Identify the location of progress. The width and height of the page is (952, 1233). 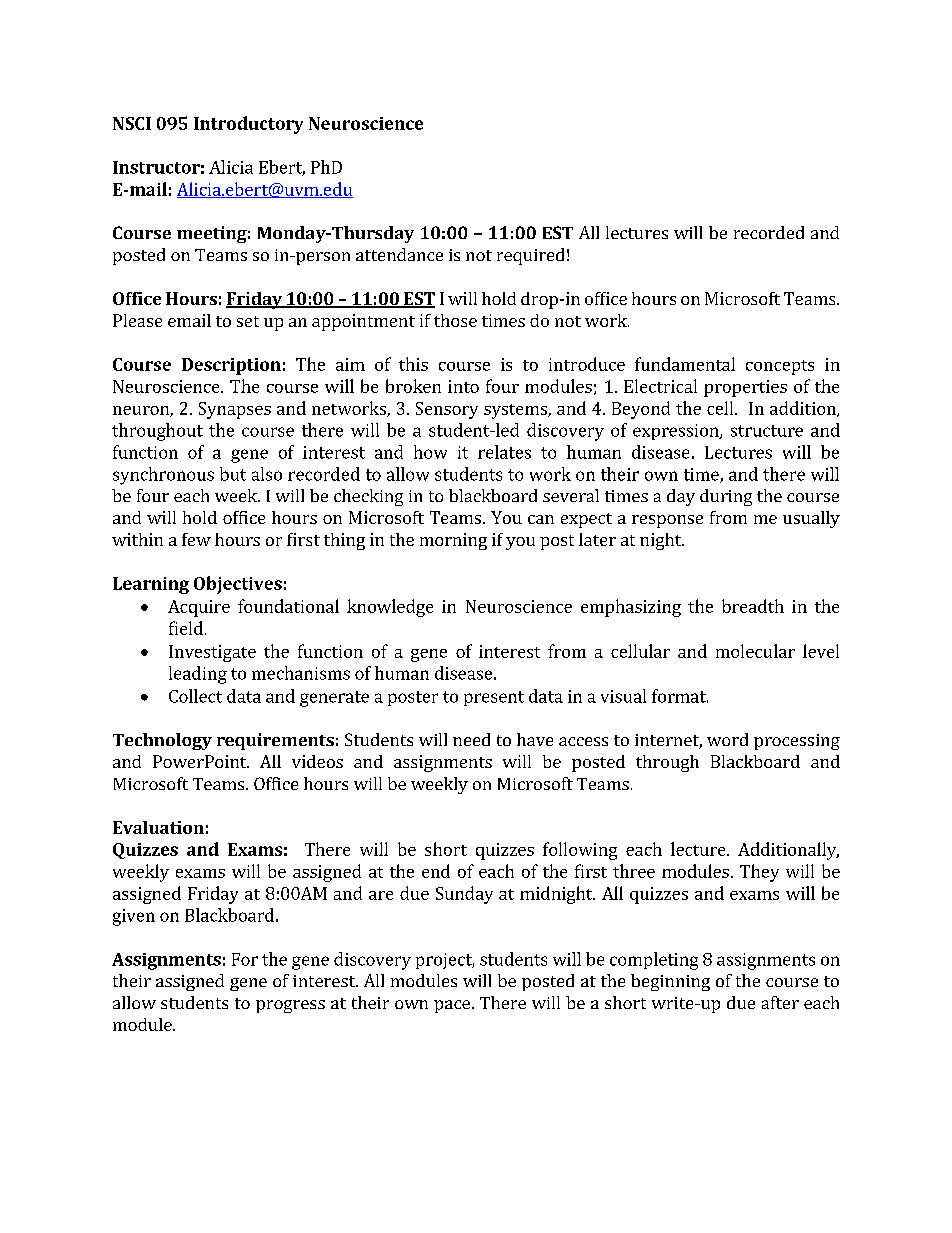
(290, 1006).
